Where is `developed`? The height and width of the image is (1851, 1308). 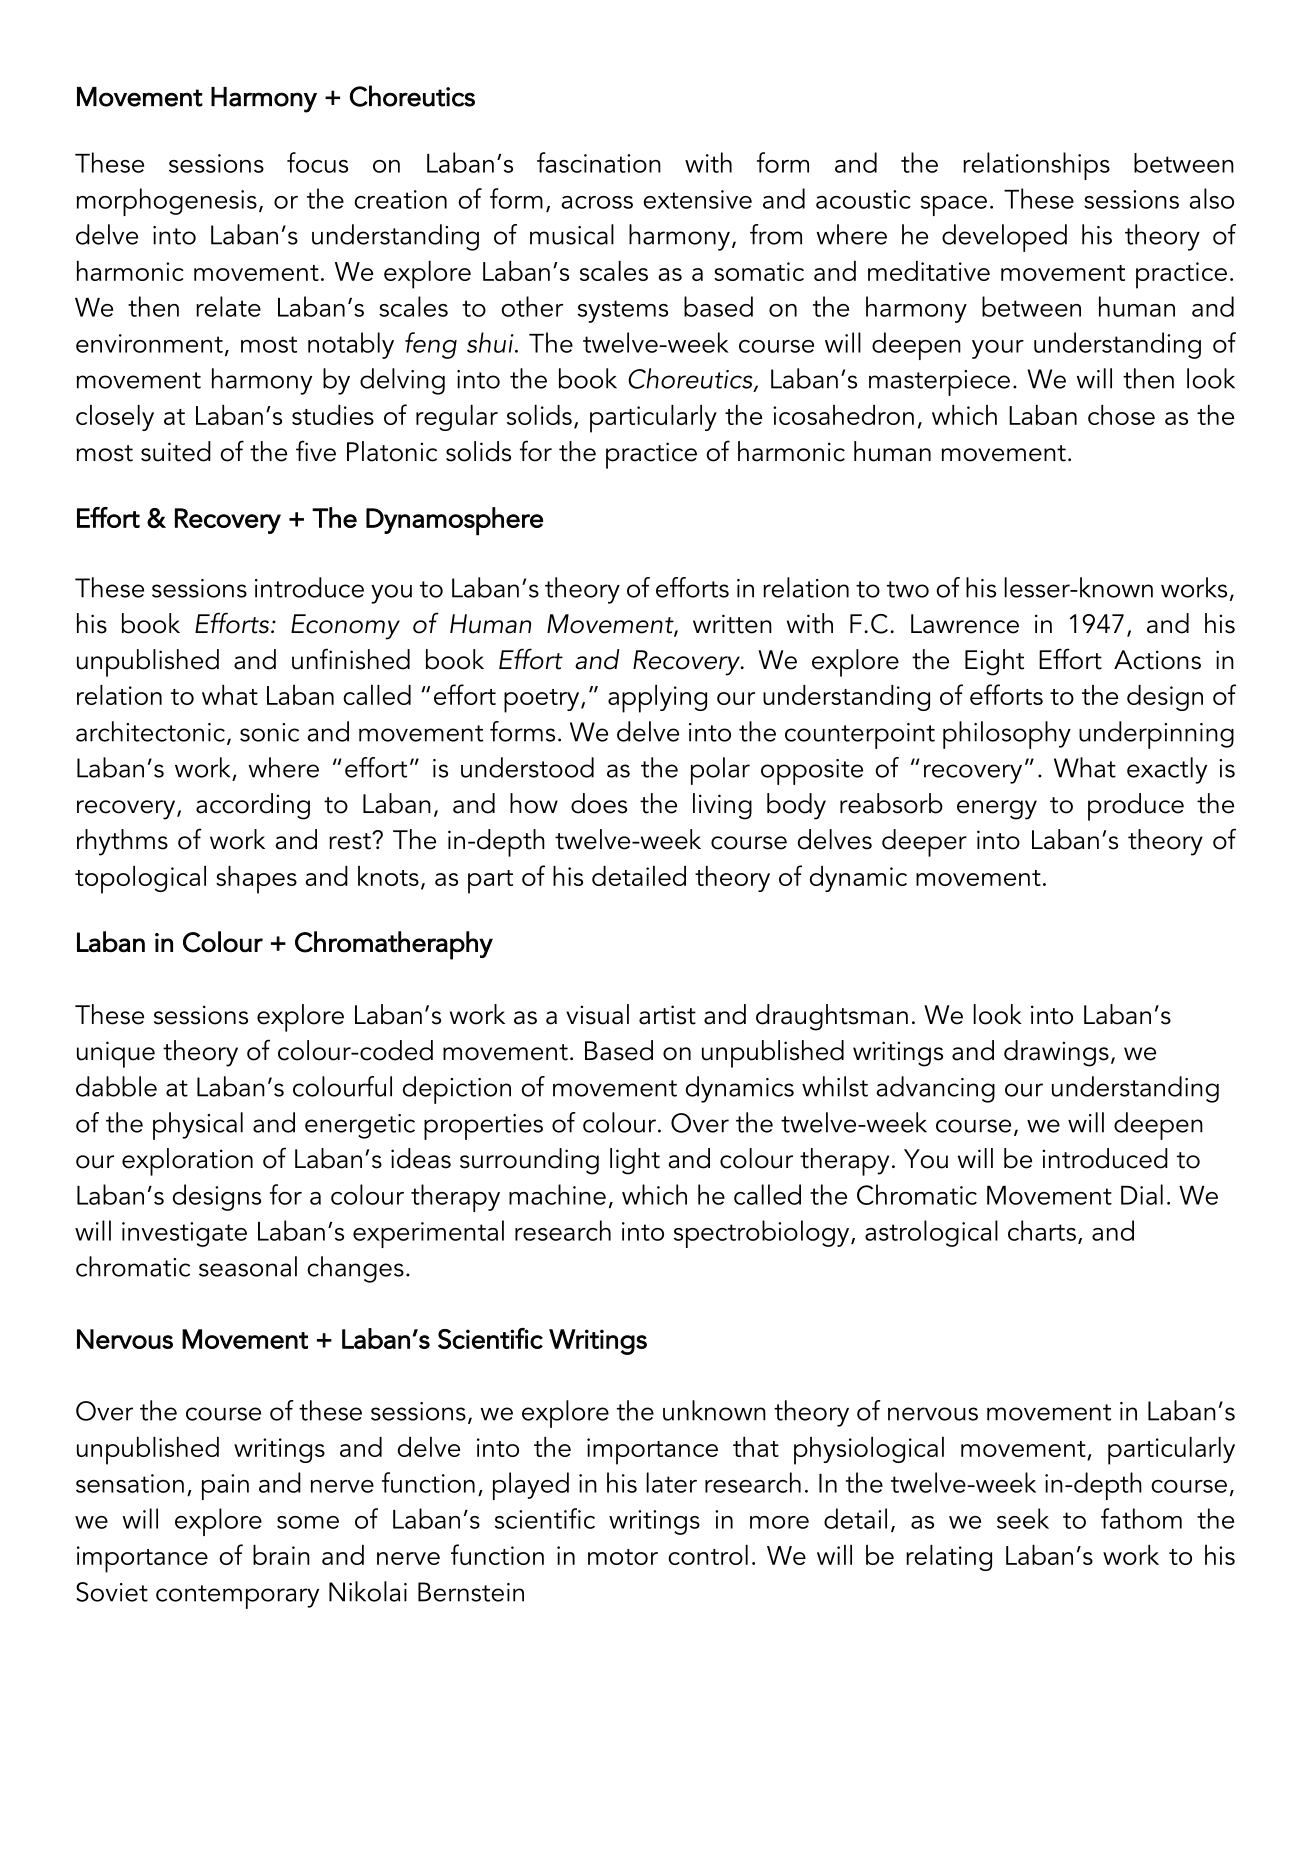 developed is located at coordinates (1004, 238).
